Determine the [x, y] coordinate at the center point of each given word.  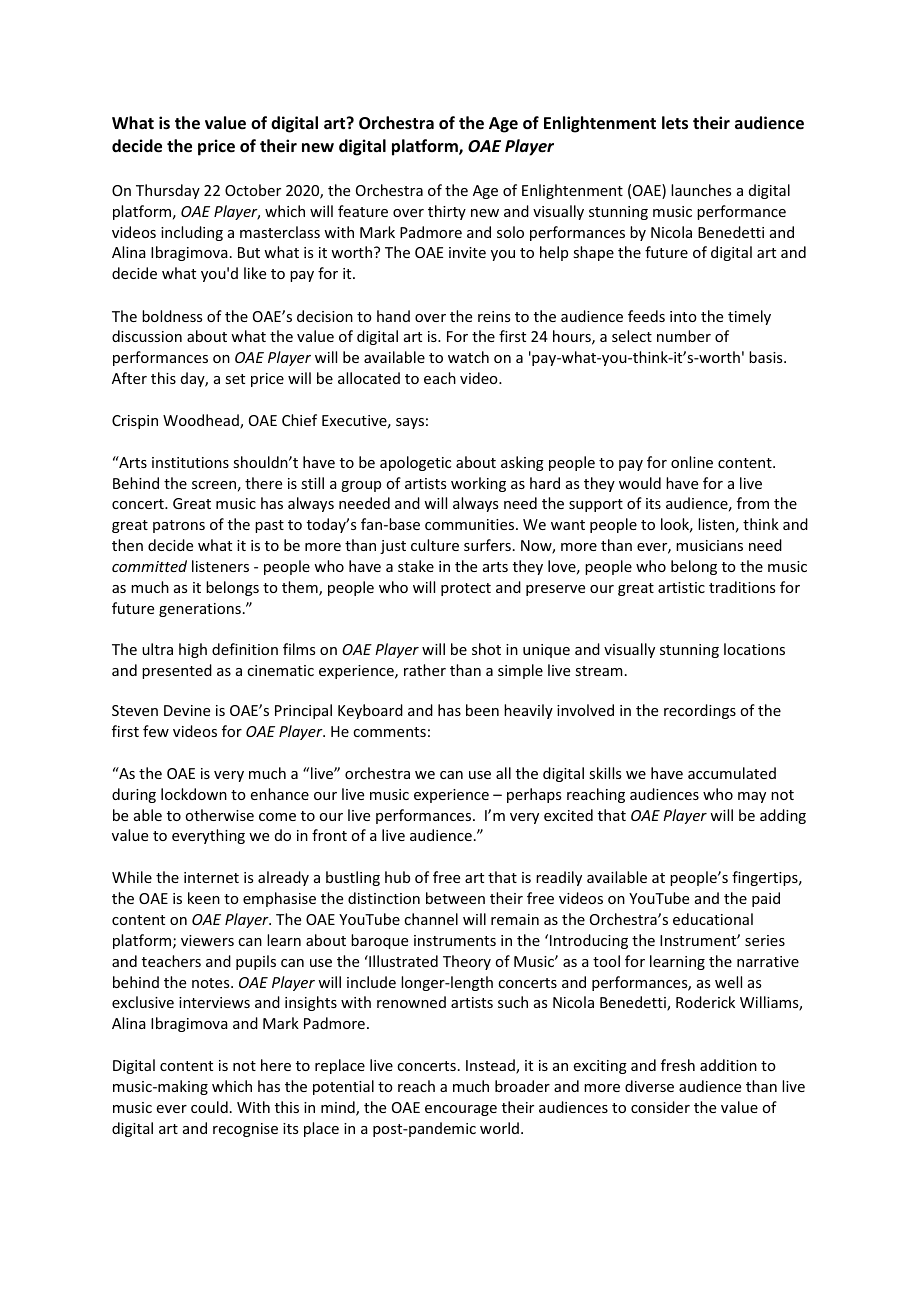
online [692, 462]
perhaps [534, 795]
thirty [447, 212]
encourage [461, 1110]
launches [701, 190]
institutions [190, 462]
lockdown [194, 794]
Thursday [168, 191]
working [478, 484]
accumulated [732, 773]
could [209, 1107]
